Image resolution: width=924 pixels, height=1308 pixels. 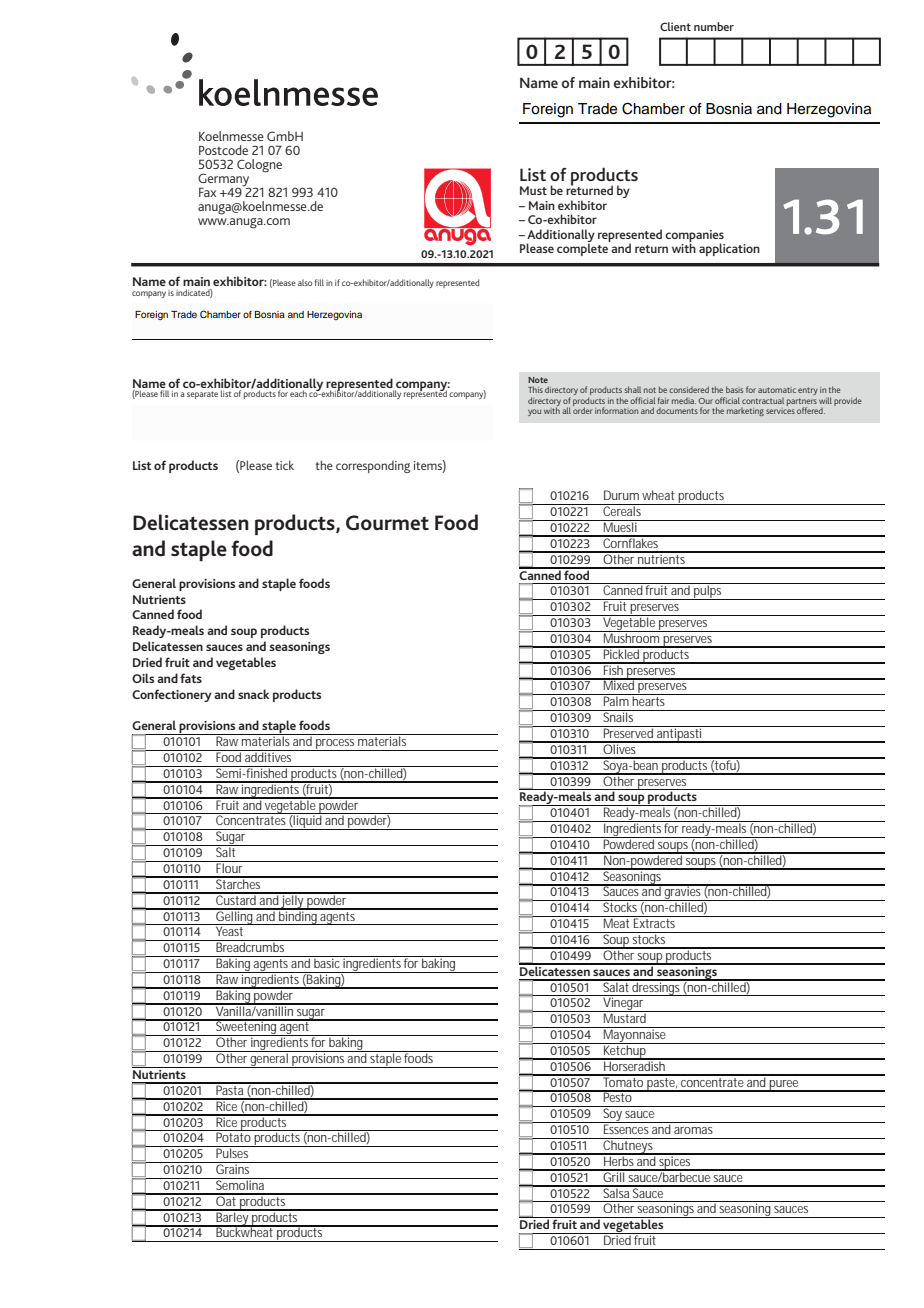 I want to click on number, so click(x=714, y=26).
